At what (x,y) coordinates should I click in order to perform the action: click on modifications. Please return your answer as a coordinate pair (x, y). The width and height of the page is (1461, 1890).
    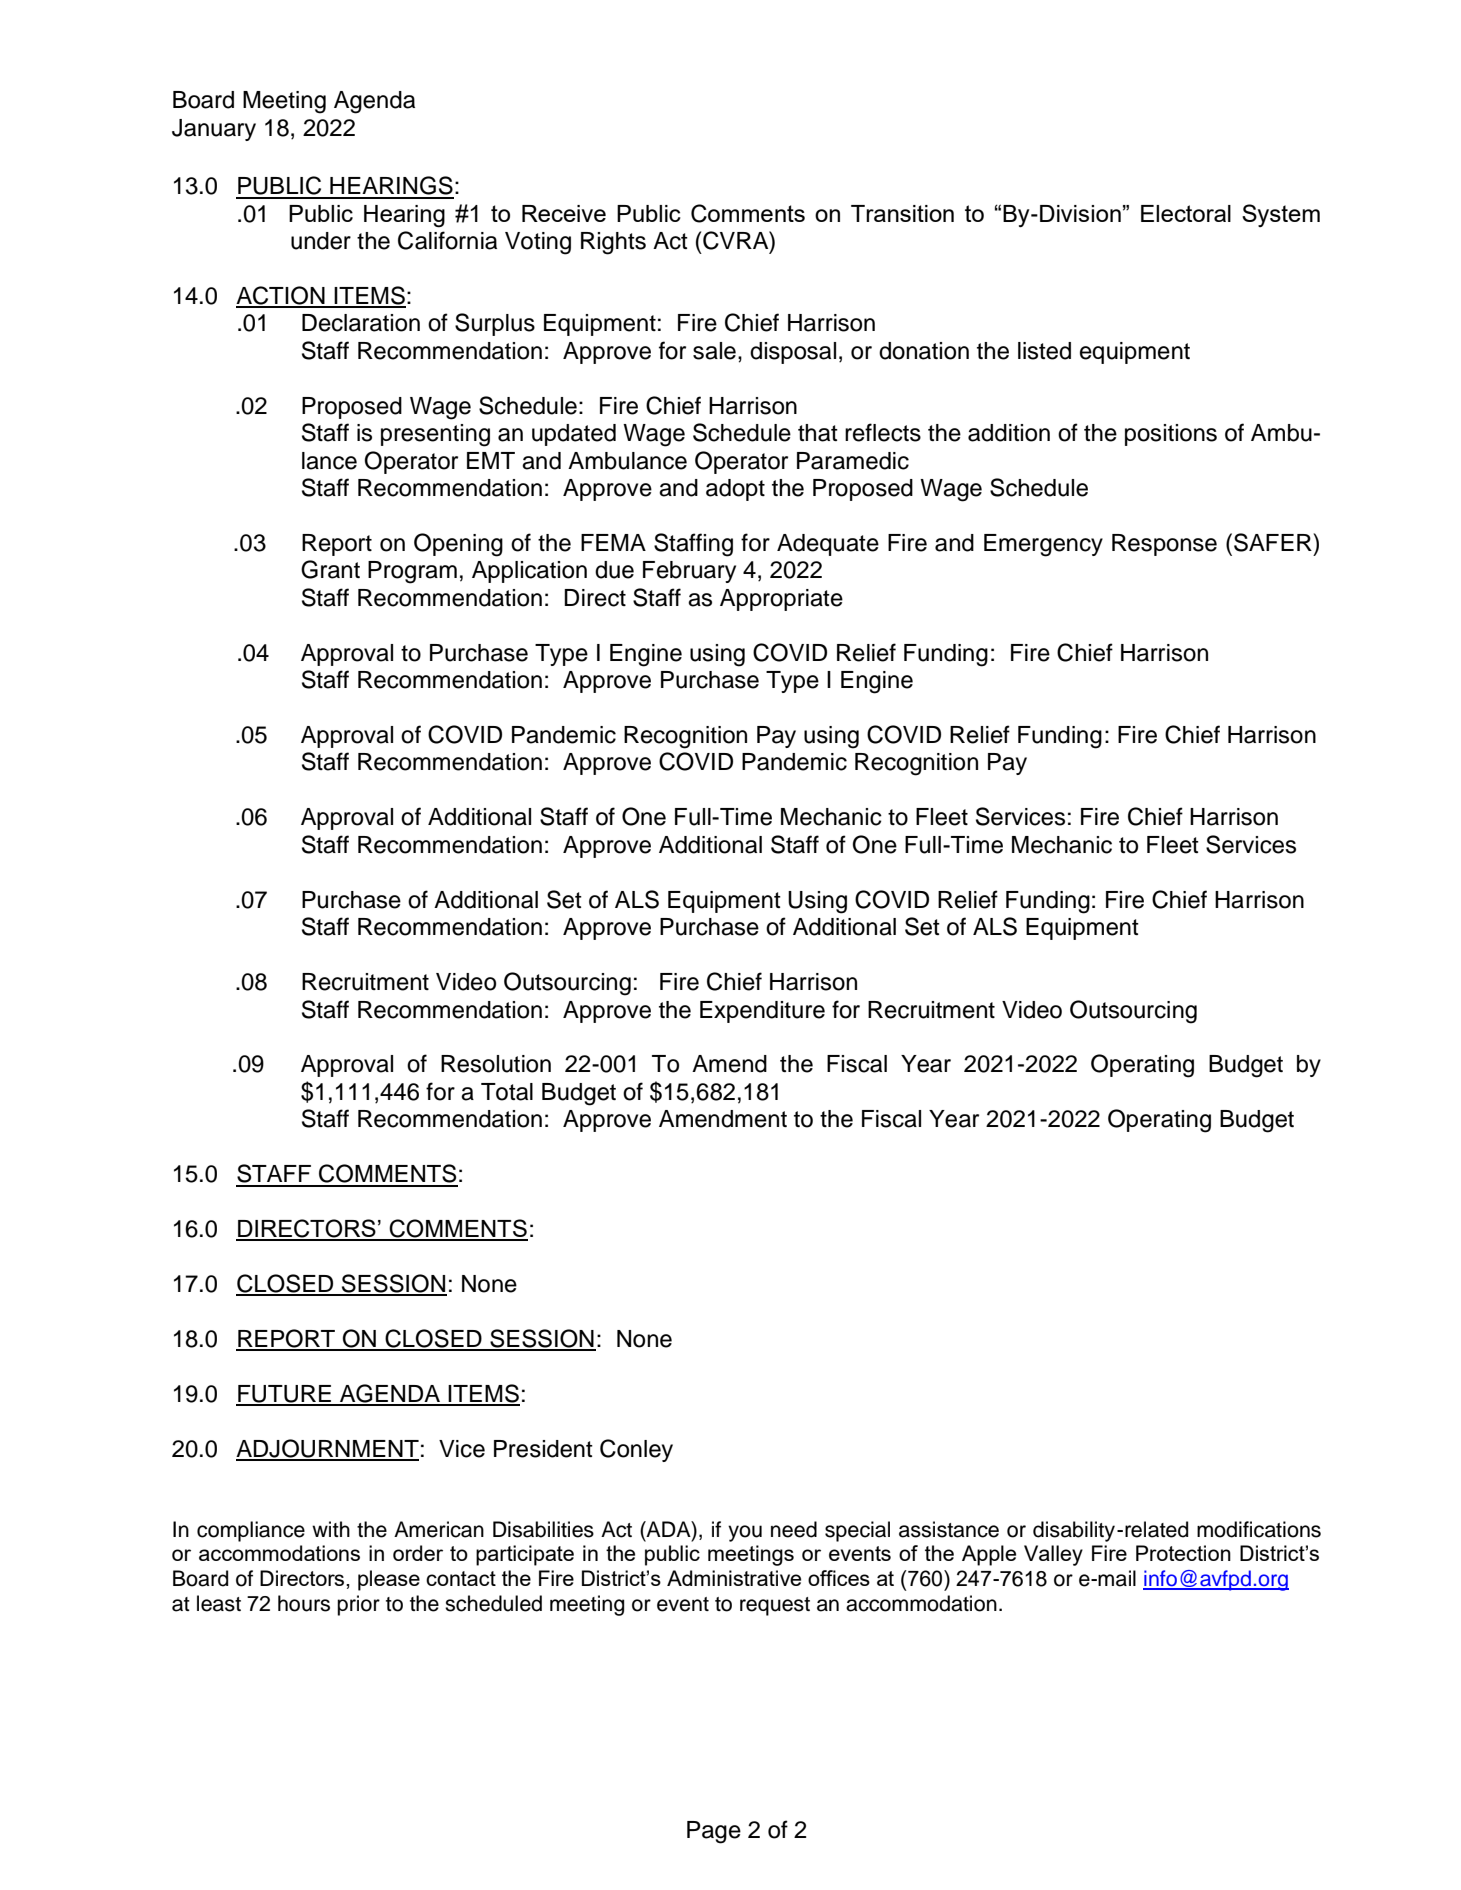
    Looking at the image, I should click on (1259, 1529).
